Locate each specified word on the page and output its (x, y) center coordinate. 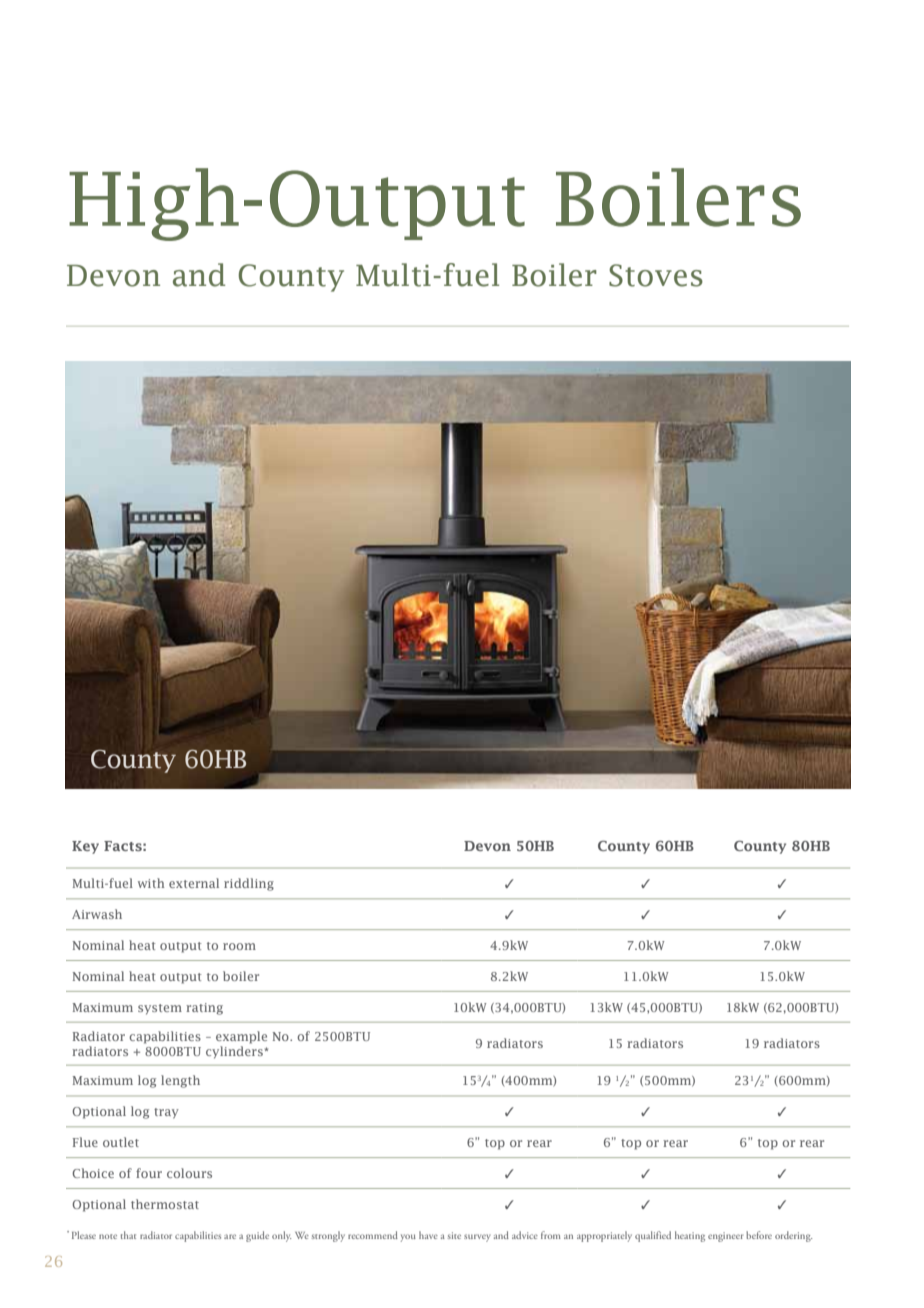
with (151, 883)
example (241, 1037)
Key (85, 847)
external (194, 883)
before (759, 1235)
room (239, 946)
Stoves (656, 275)
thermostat (165, 1204)
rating (204, 1009)
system (160, 1009)
